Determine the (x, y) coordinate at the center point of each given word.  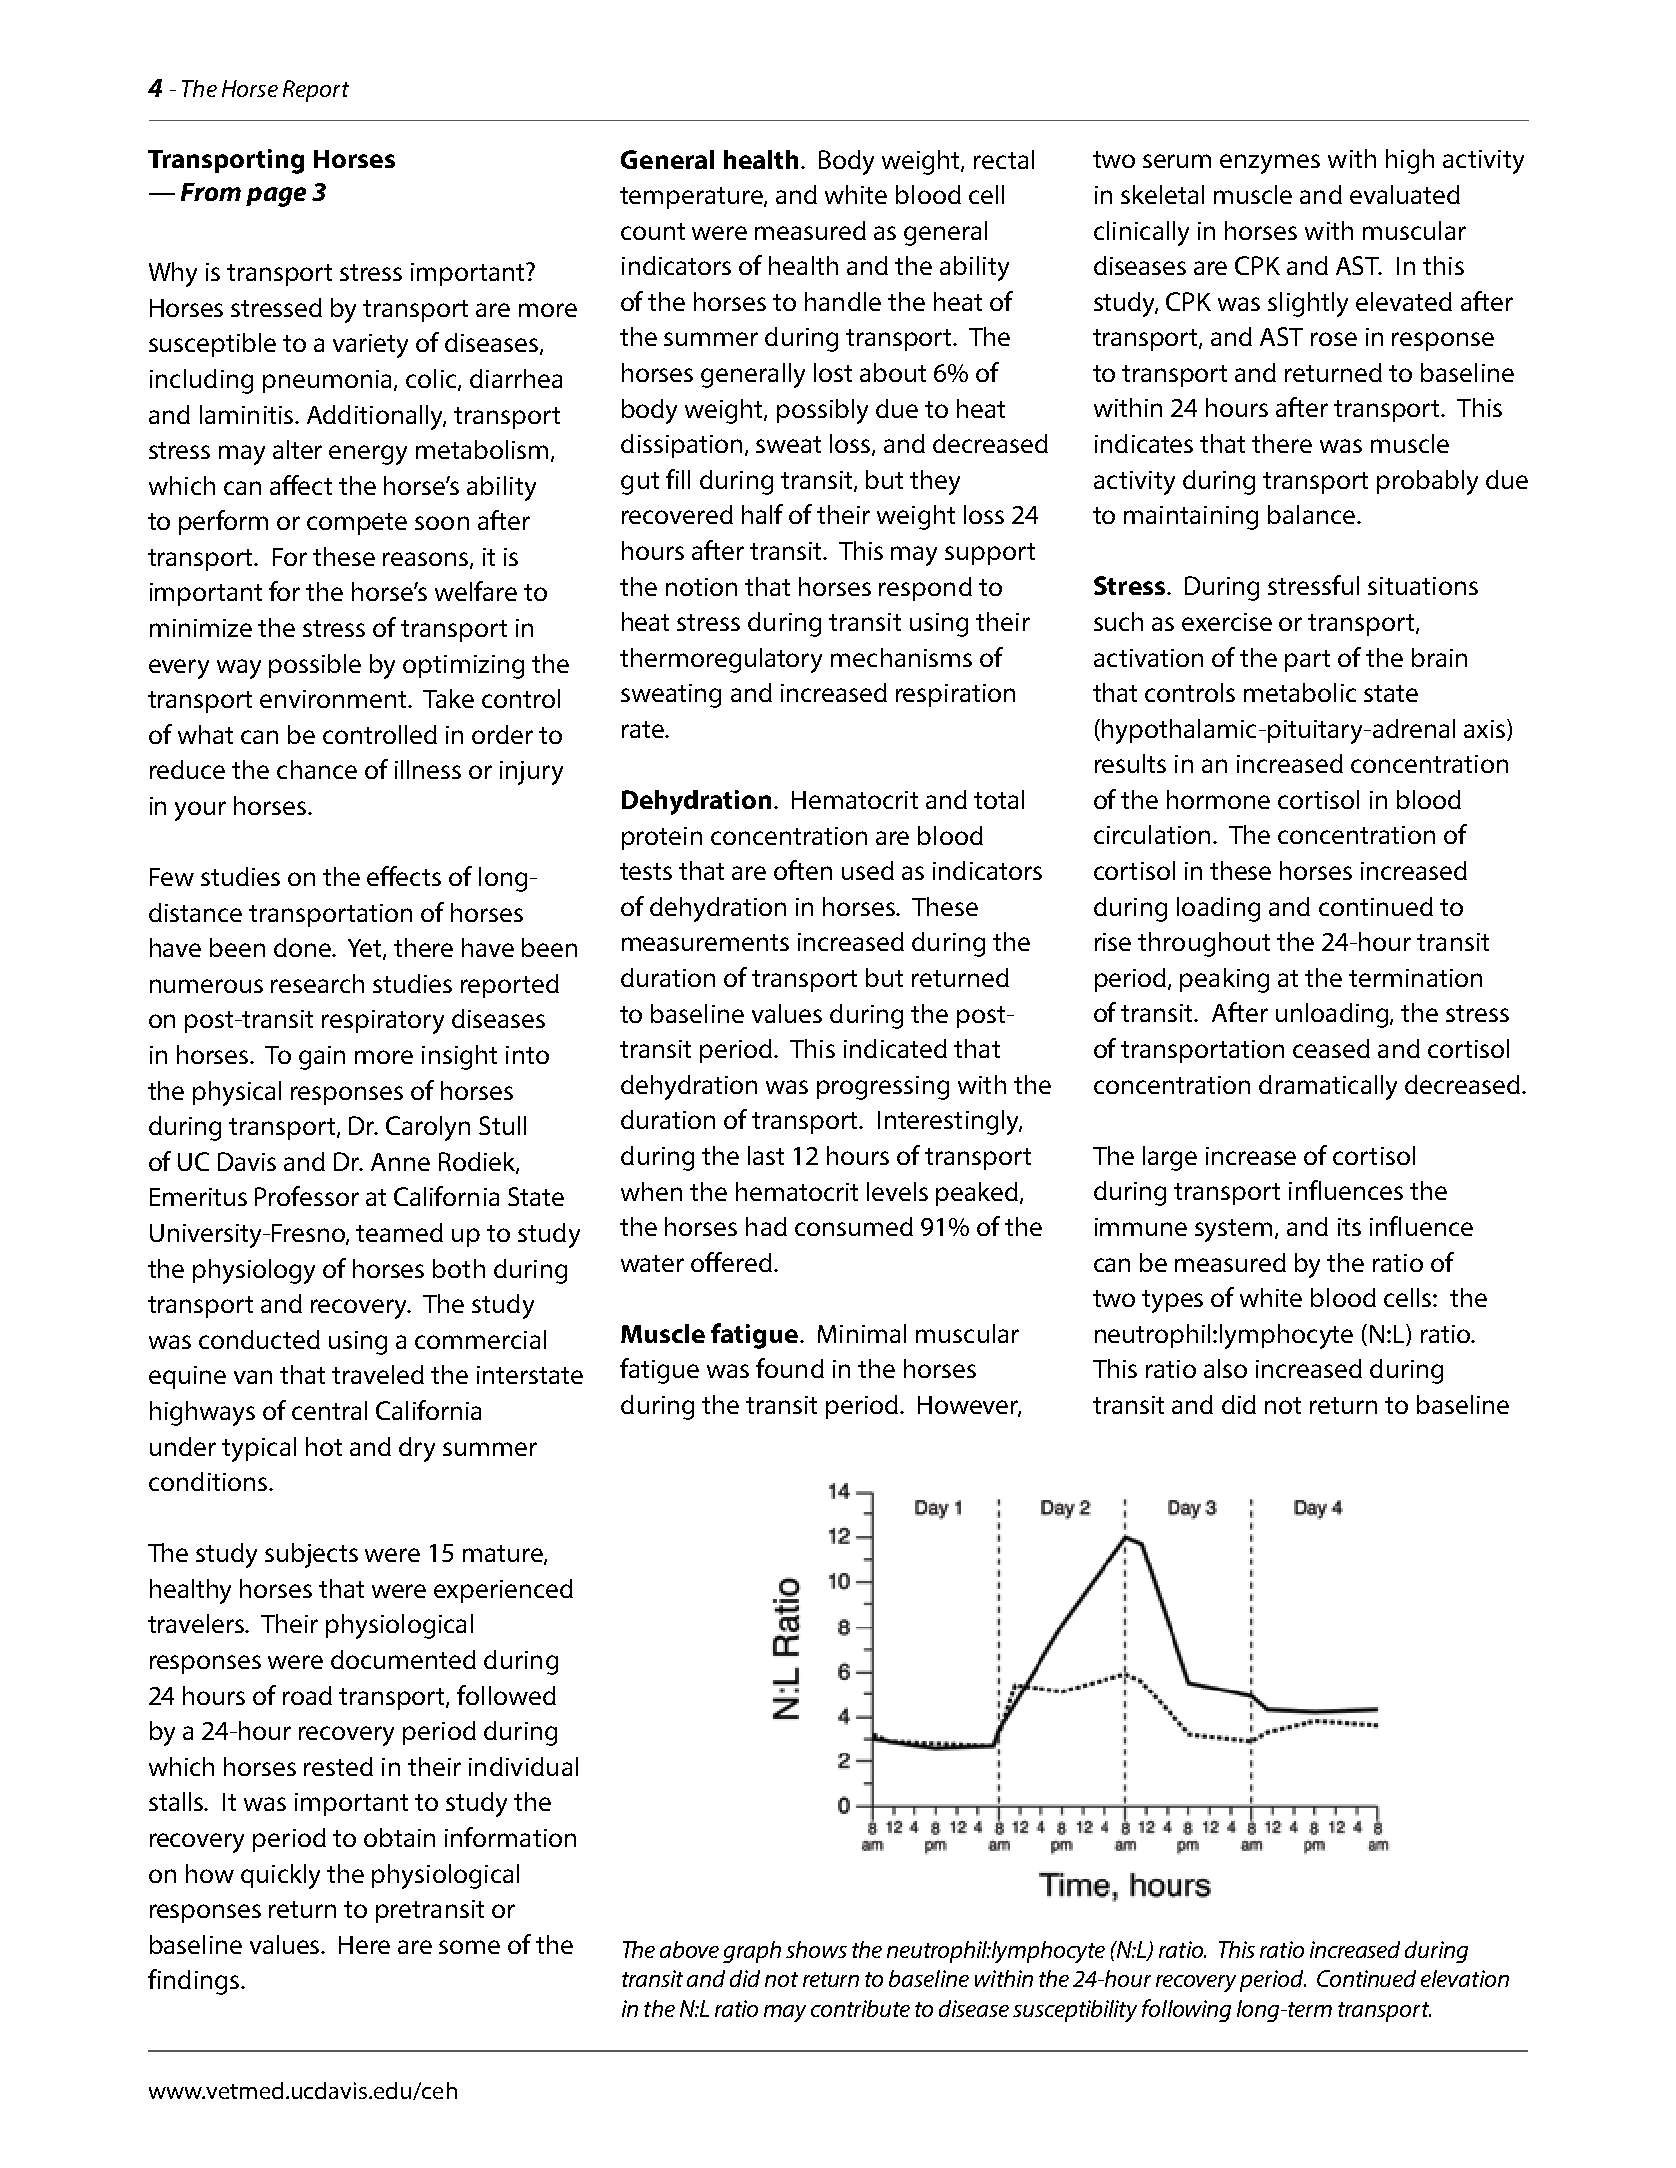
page (276, 197)
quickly (280, 1876)
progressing (883, 1088)
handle (843, 301)
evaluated (1405, 194)
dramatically (1328, 1087)
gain (322, 1058)
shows (816, 1949)
